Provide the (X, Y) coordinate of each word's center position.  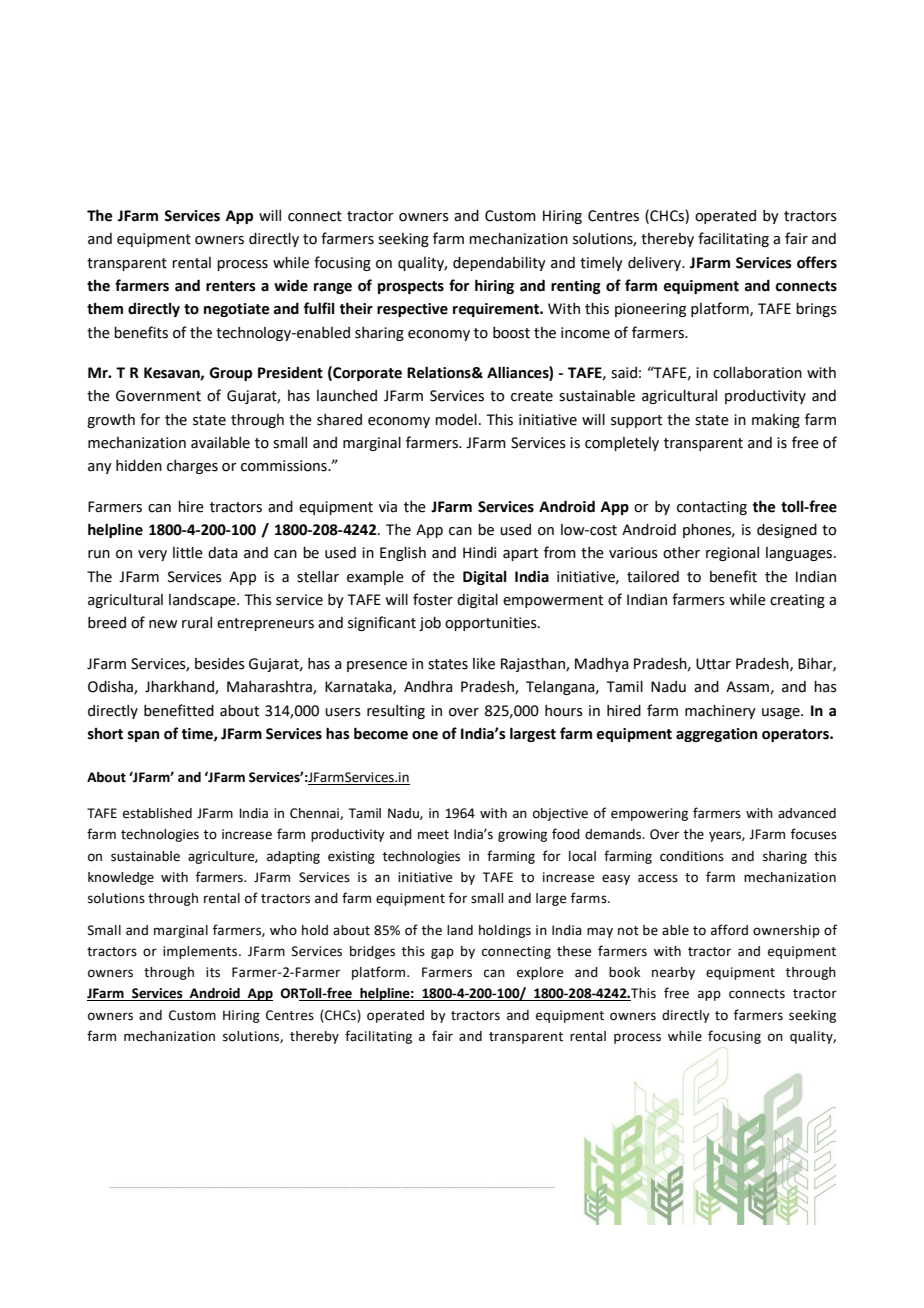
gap (442, 953)
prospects (411, 287)
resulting (396, 712)
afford (729, 930)
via (388, 507)
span (143, 736)
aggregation (716, 735)
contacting (712, 508)
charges (192, 467)
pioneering (650, 310)
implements (201, 952)
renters (231, 286)
